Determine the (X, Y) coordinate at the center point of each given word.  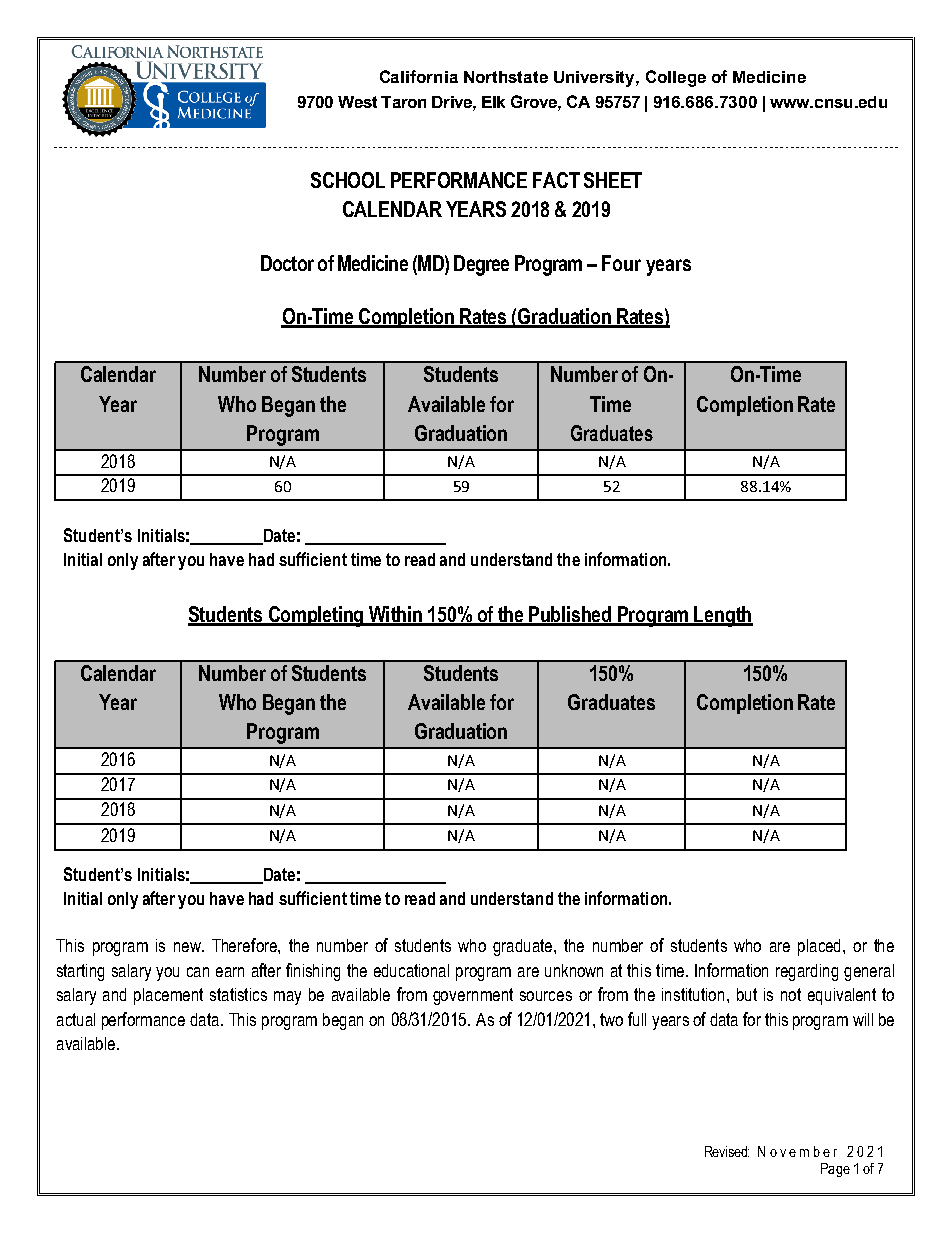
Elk (493, 102)
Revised (727, 1151)
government (473, 996)
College (676, 78)
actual (76, 1019)
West (357, 102)
